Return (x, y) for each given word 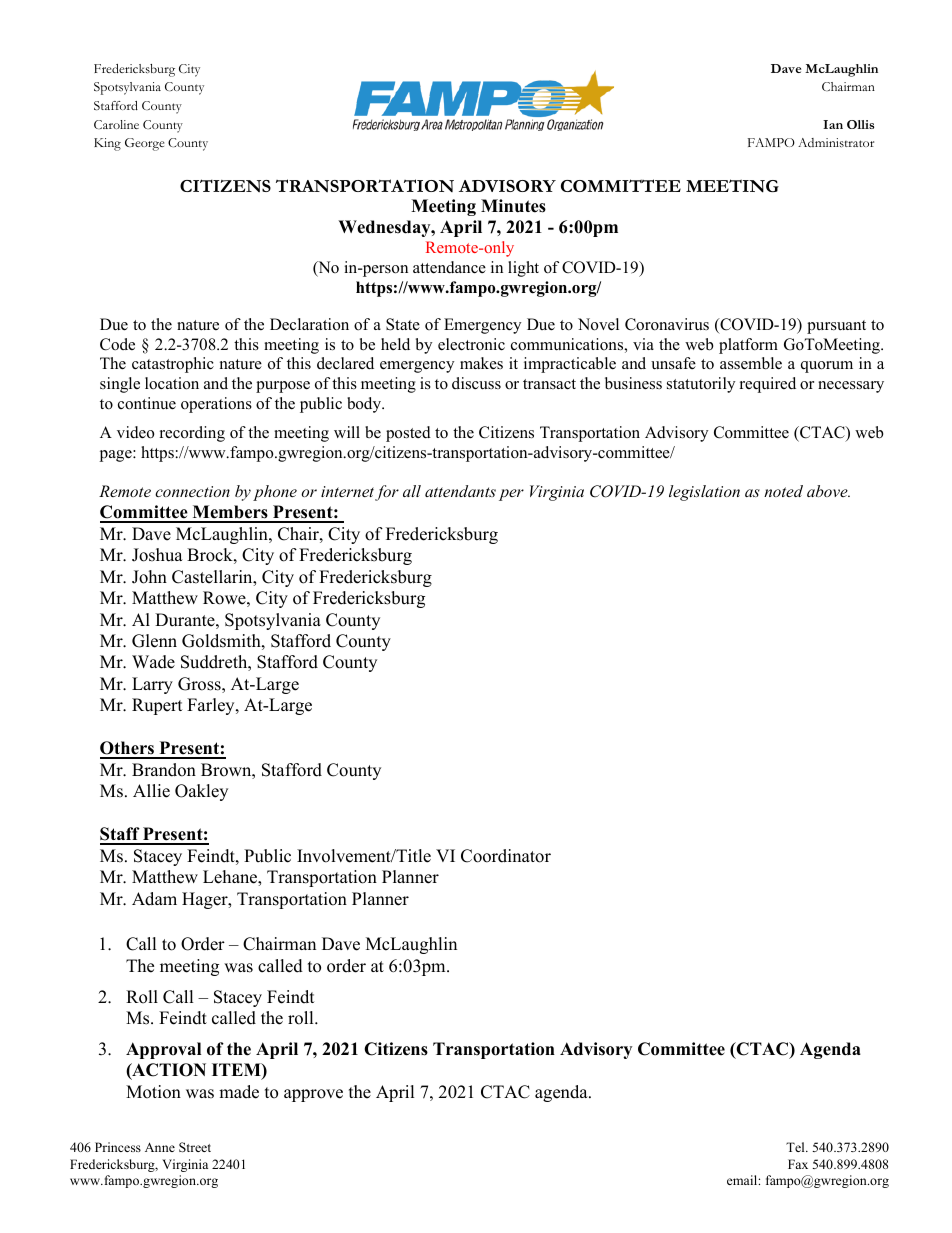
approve (313, 1095)
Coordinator (506, 856)
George (144, 144)
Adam (154, 899)
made (239, 1092)
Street (195, 1147)
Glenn (154, 641)
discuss (476, 383)
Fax (798, 1164)
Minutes (513, 206)
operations (216, 405)
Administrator (836, 142)
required (768, 385)
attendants (460, 491)
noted (783, 491)
